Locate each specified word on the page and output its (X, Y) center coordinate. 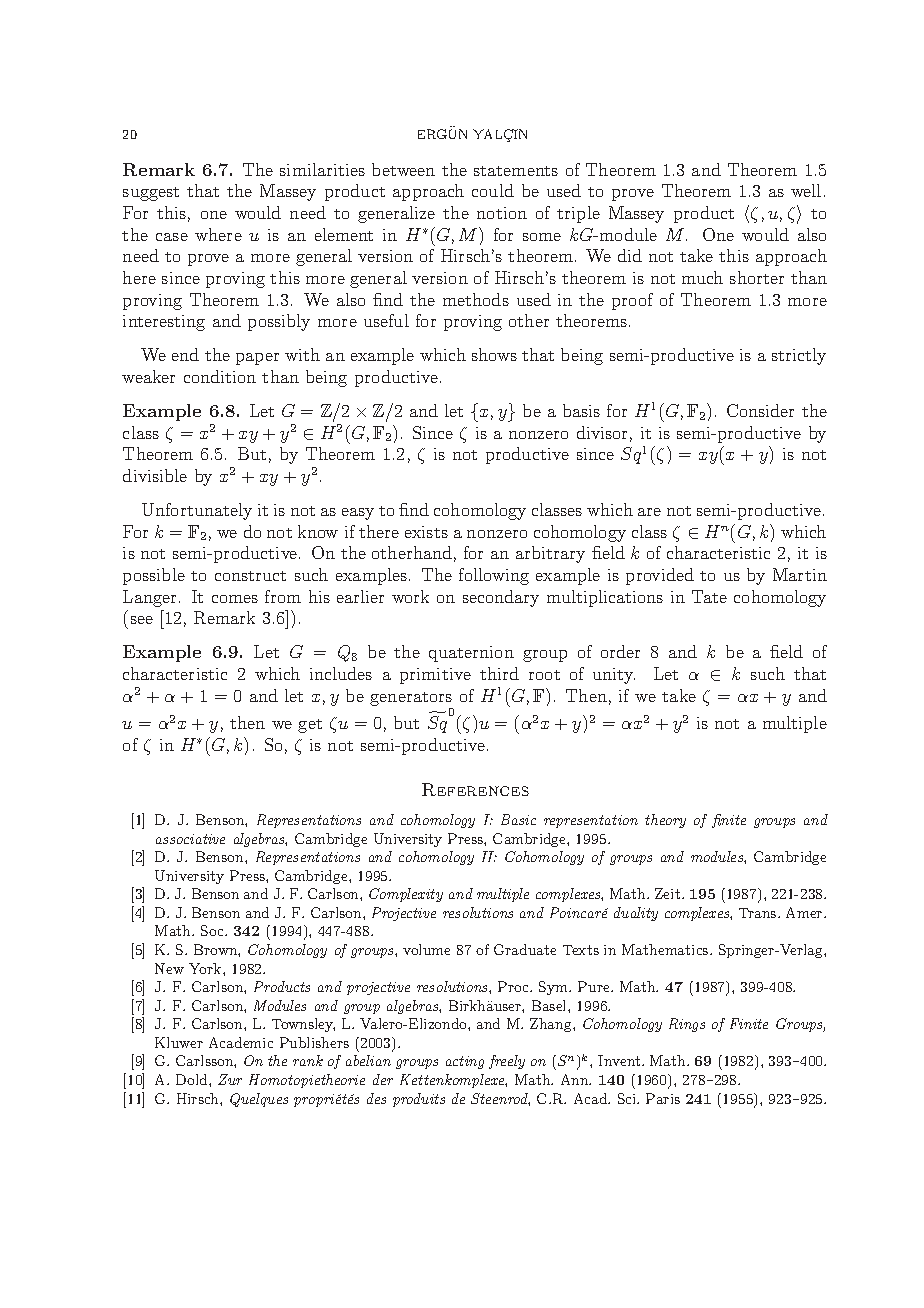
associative (190, 839)
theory (665, 821)
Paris (663, 1098)
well (806, 190)
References (475, 789)
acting (465, 1062)
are (649, 512)
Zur (230, 1079)
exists (426, 532)
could (493, 190)
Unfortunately (197, 511)
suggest (151, 194)
